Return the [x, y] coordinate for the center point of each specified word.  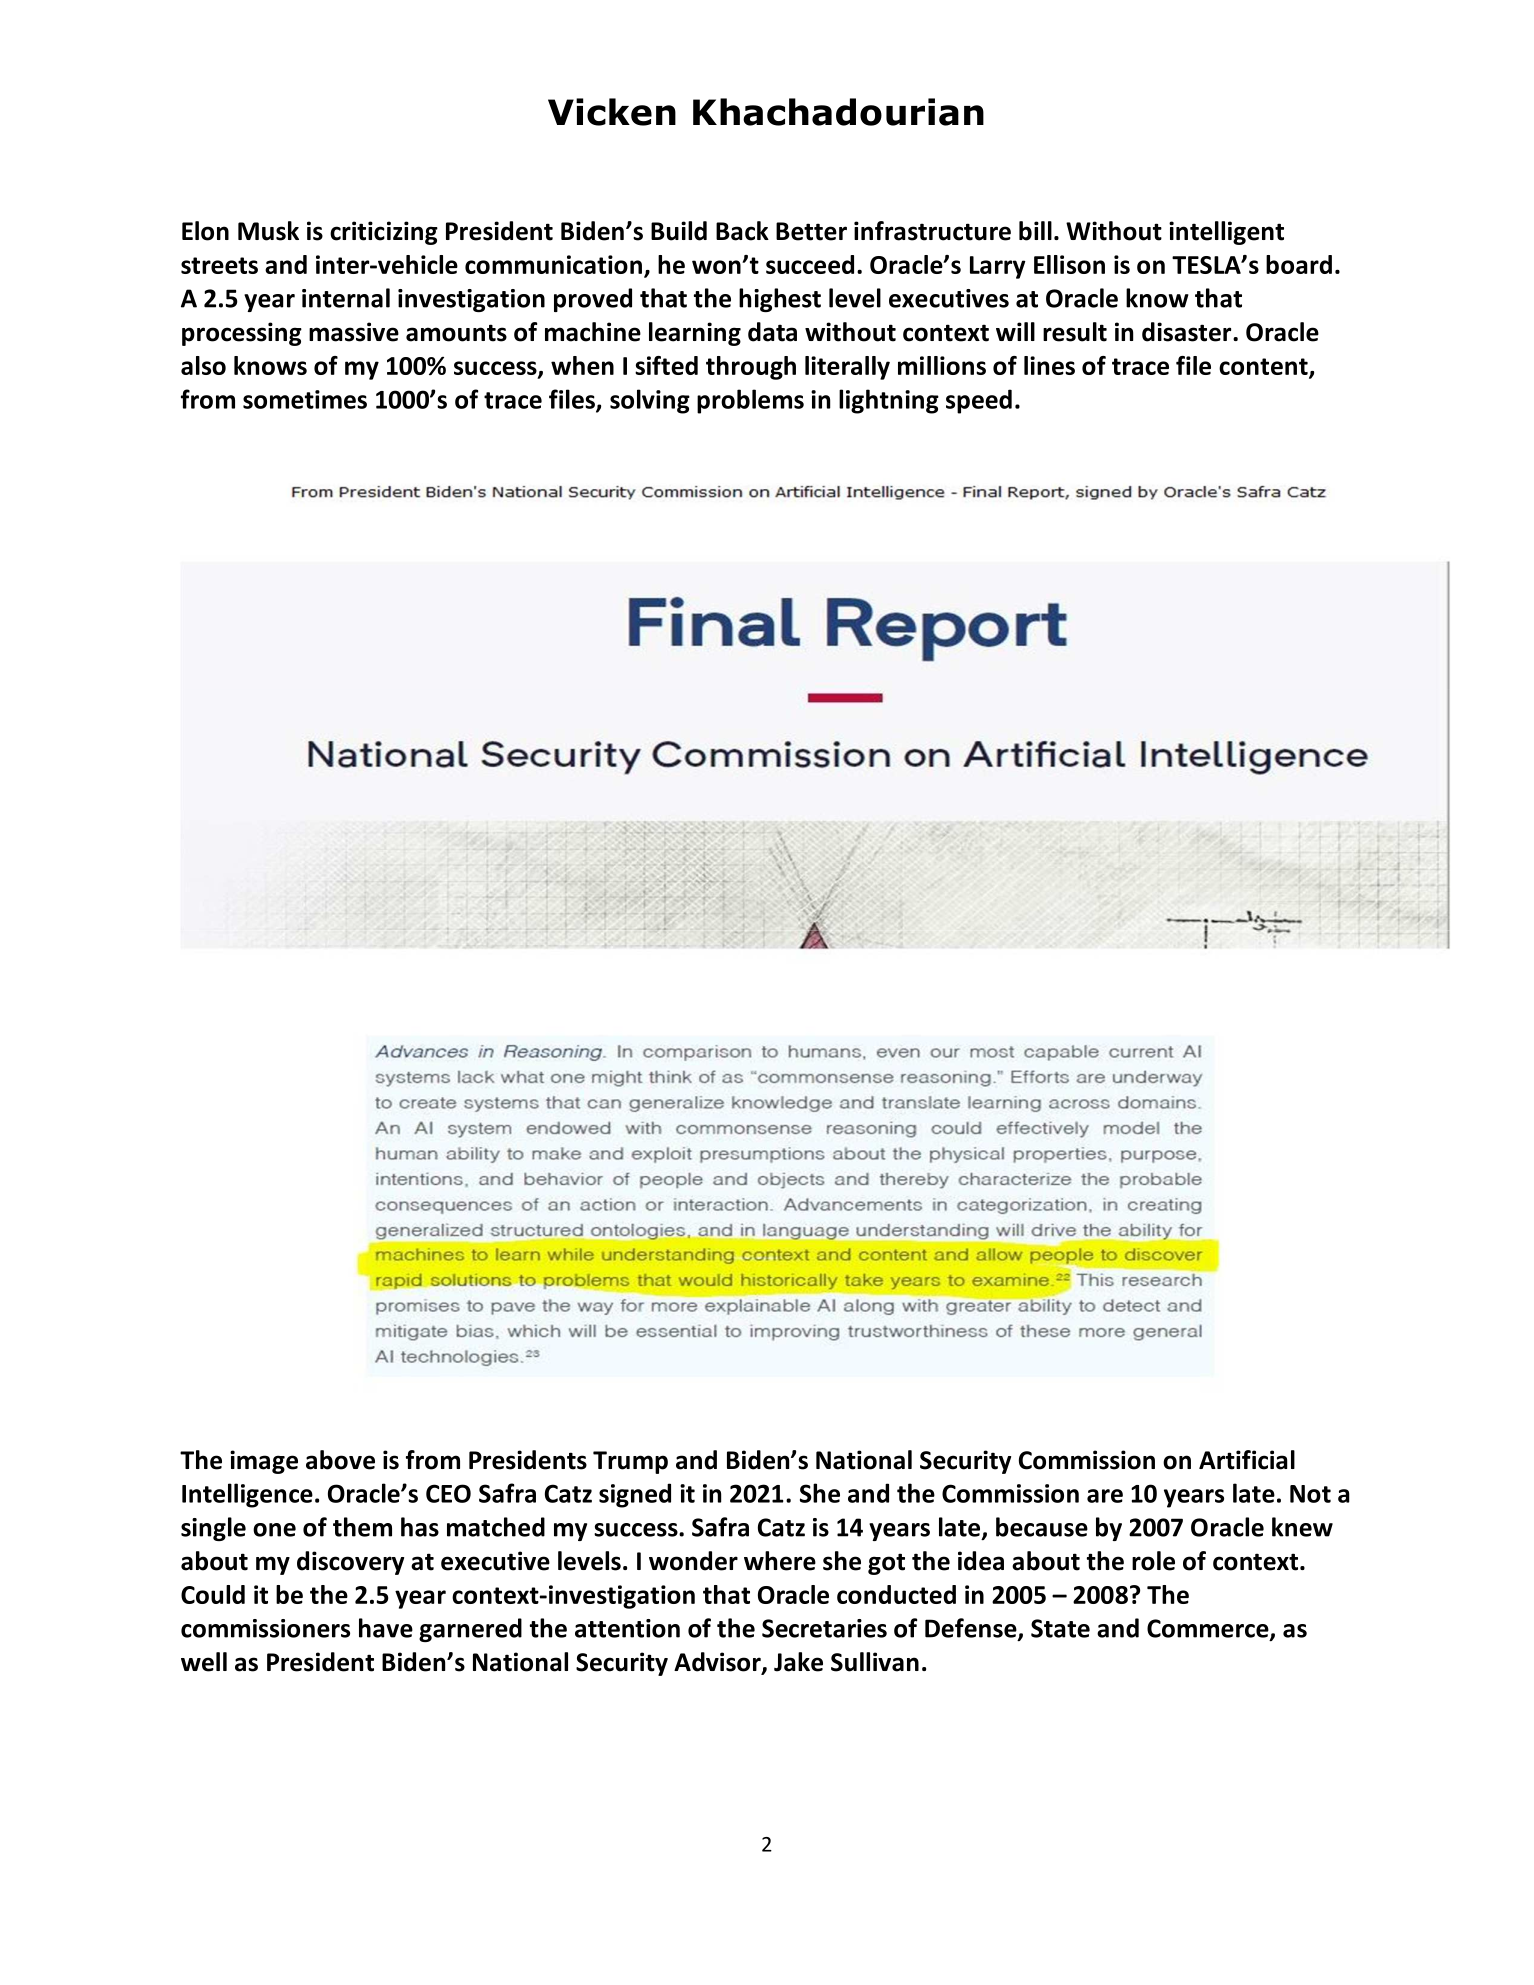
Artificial [1247, 1460]
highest [780, 300]
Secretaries [824, 1628]
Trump [630, 1462]
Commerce [1209, 1629]
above [340, 1460]
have [386, 1628]
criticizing [384, 233]
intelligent [1226, 233]
